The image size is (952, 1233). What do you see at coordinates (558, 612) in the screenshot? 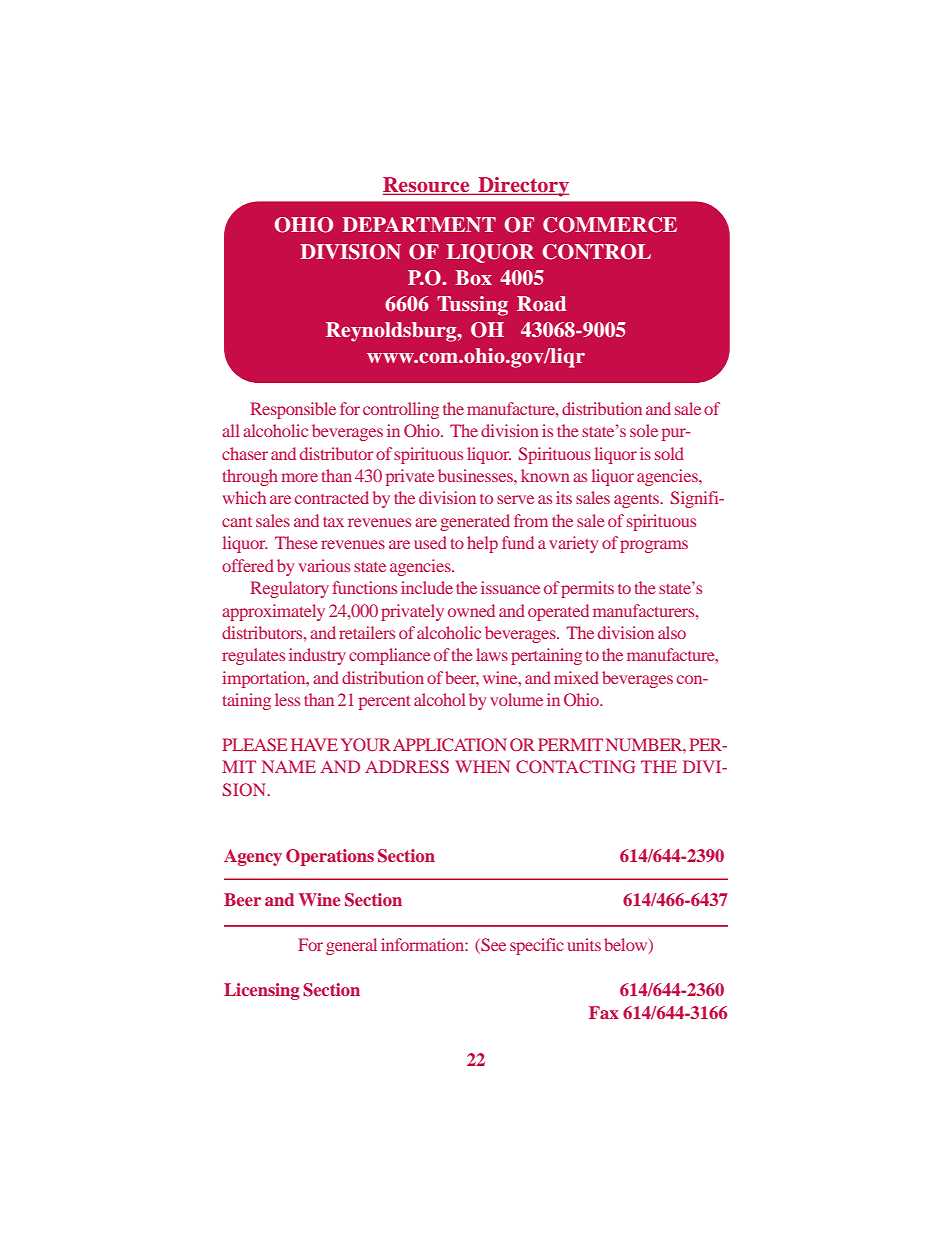
I see `operated` at bounding box center [558, 612].
